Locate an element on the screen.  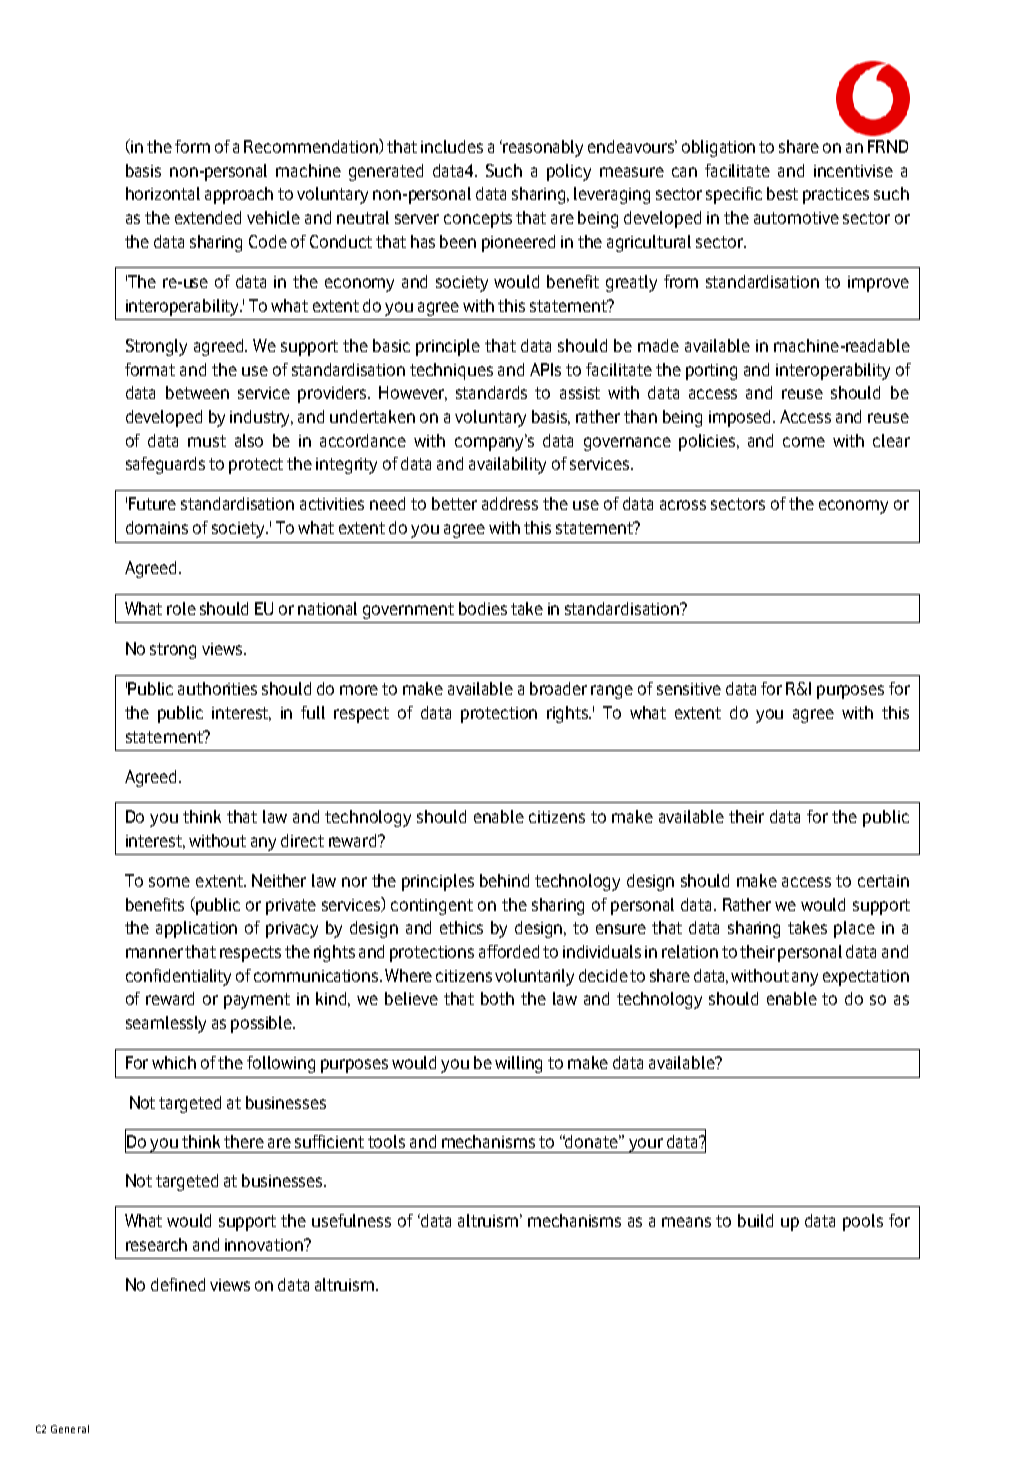
which is located at coordinates (174, 1062).
